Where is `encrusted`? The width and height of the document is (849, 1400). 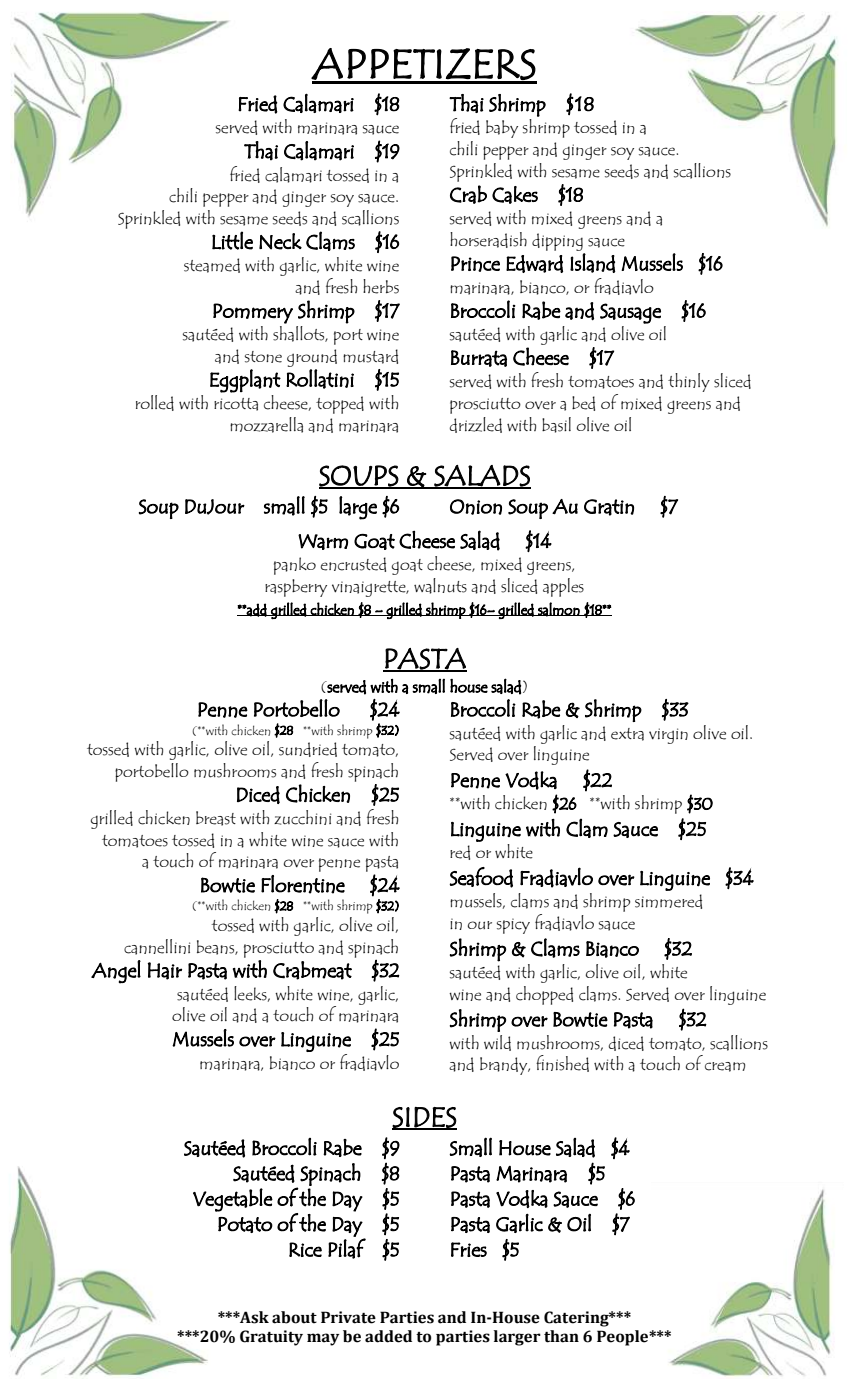
encrusted is located at coordinates (353, 564).
